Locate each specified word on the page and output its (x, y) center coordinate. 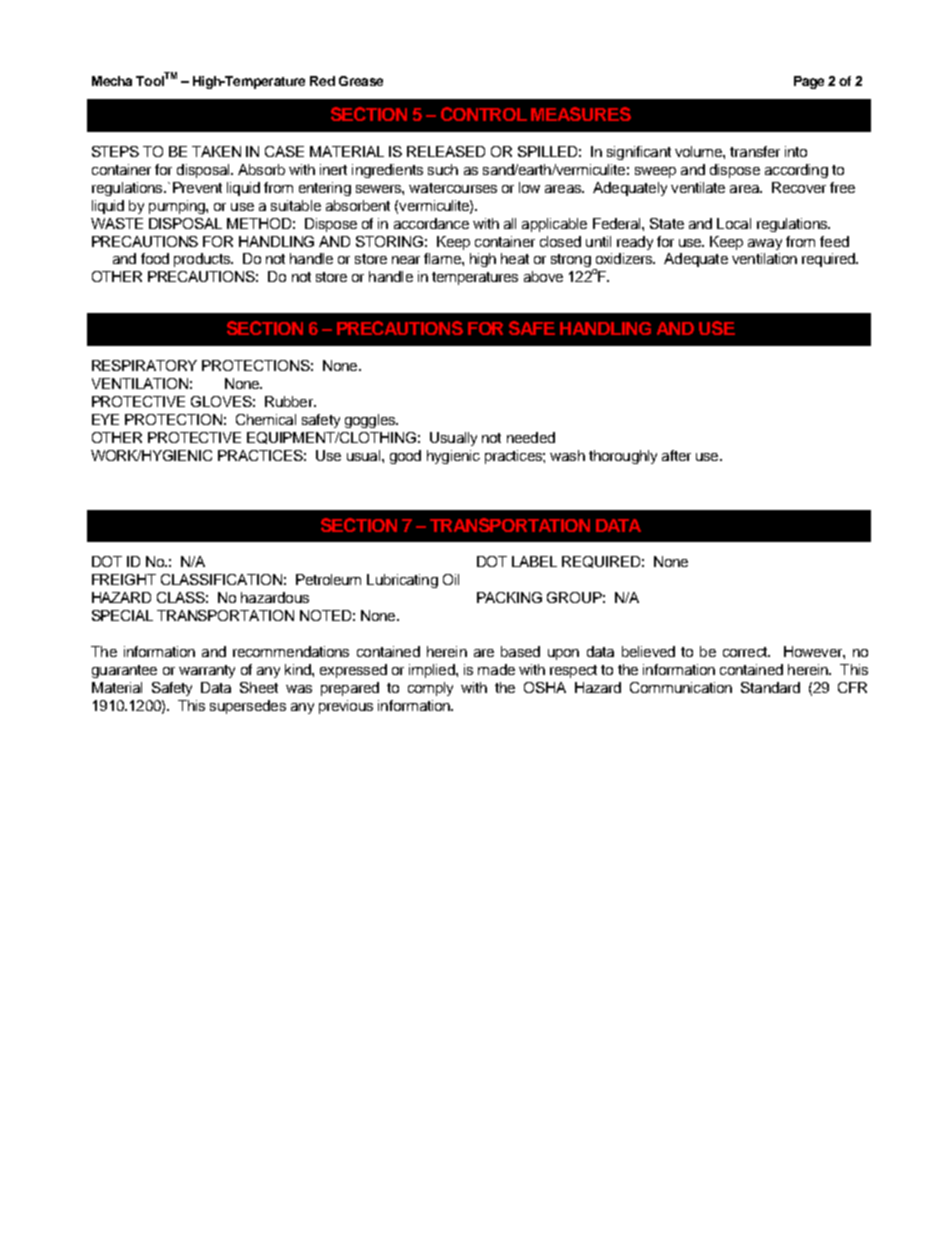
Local (734, 223)
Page (809, 82)
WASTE (117, 223)
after (676, 455)
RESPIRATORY (144, 365)
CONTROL (484, 114)
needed (531, 437)
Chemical (266, 419)
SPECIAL (122, 615)
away (765, 244)
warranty (207, 671)
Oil (451, 579)
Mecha (112, 81)
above (543, 276)
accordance (431, 223)
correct (746, 652)
